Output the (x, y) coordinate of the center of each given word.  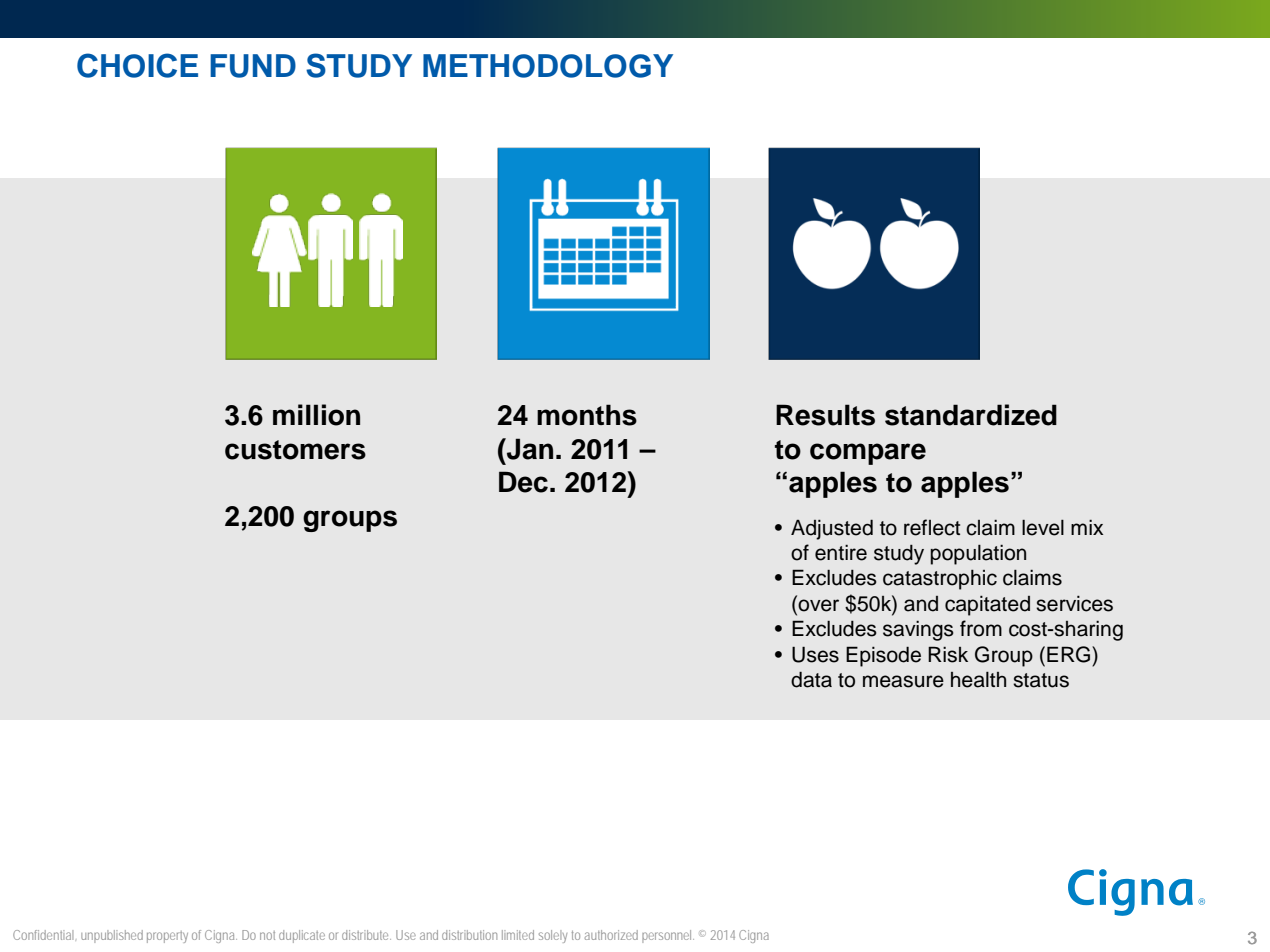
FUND (253, 66)
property (167, 937)
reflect (932, 527)
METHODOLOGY (548, 66)
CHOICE (137, 65)
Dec (523, 482)
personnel (668, 936)
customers (295, 450)
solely (553, 936)
